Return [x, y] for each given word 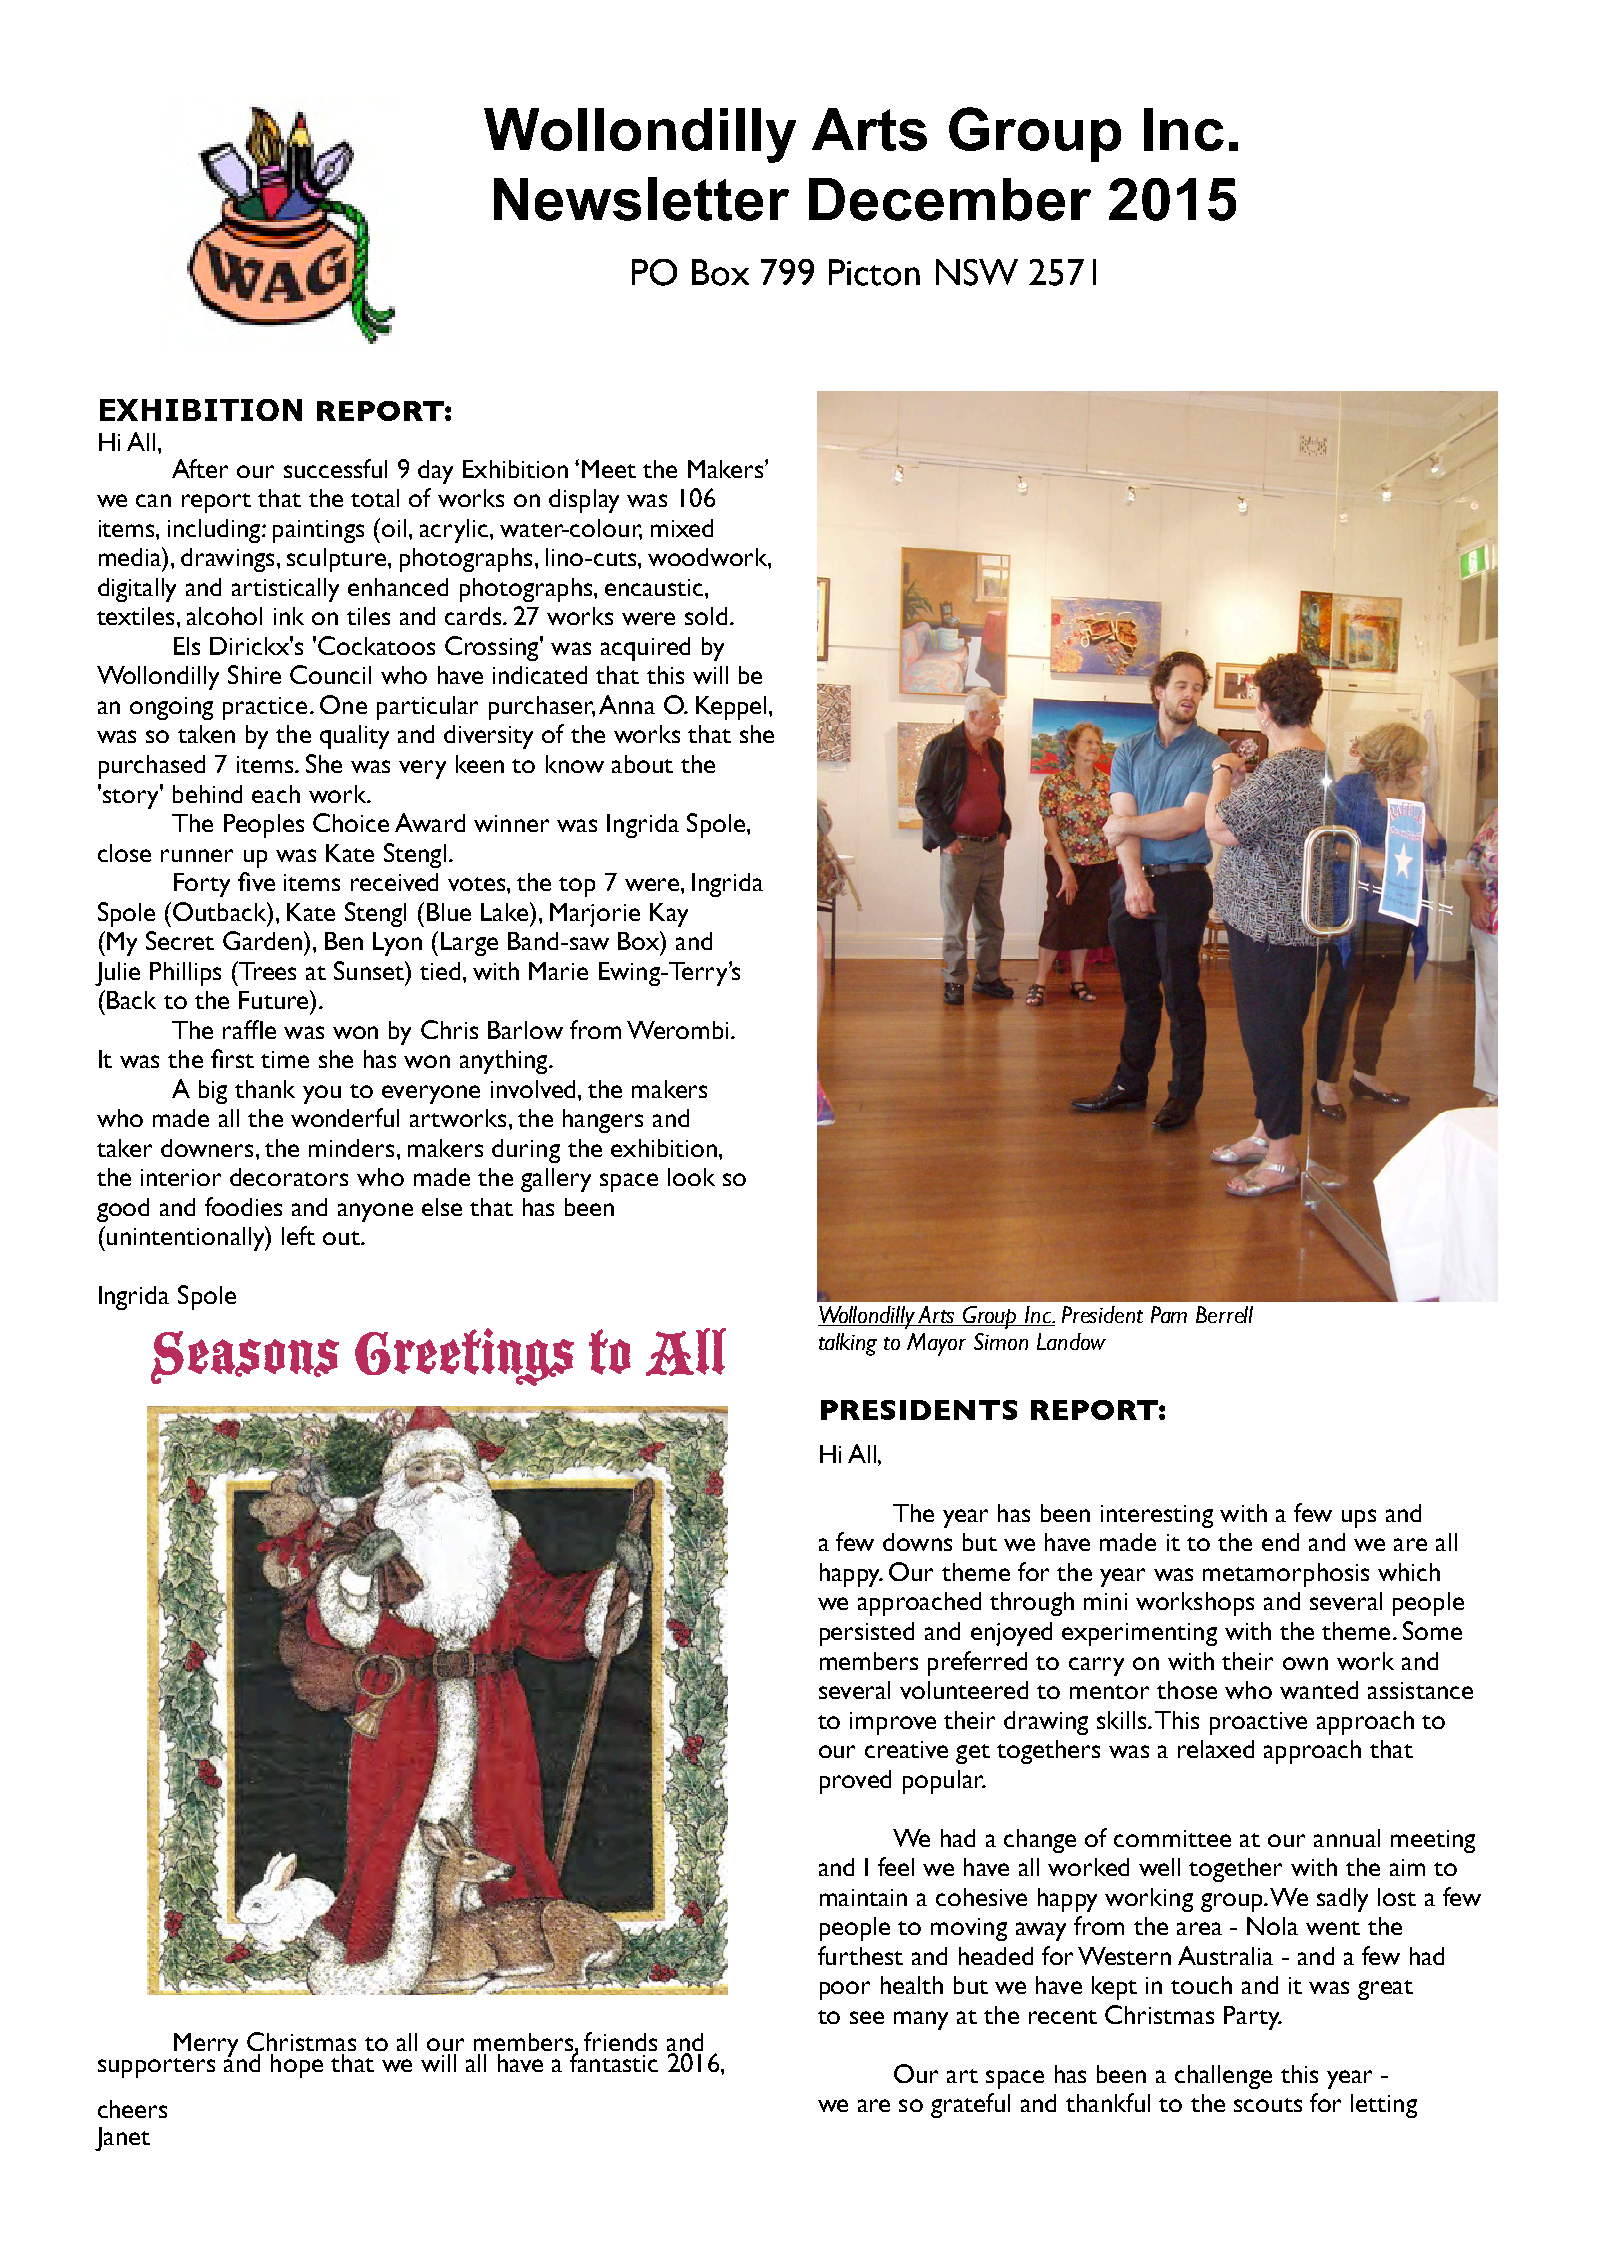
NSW [977, 272]
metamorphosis [1286, 1575]
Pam [1169, 1314]
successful [335, 468]
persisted [867, 1634]
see [867, 2017]
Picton [874, 272]
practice [265, 708]
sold [706, 616]
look [691, 1177]
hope [297, 2066]
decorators [289, 1177]
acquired [645, 649]
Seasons [245, 1357]
